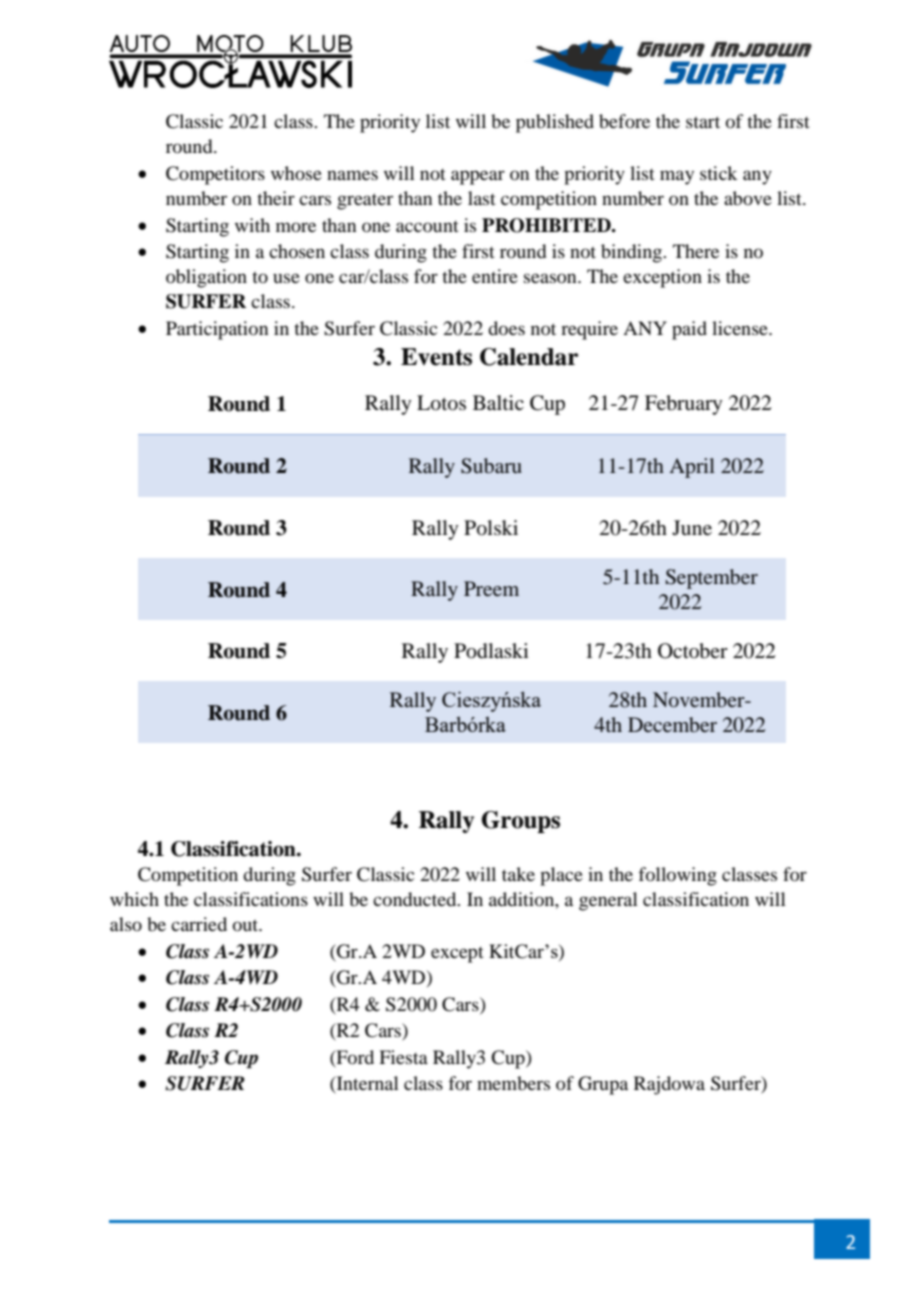 The height and width of the screenshot is (1308, 924). I want to click on Fiesta, so click(403, 1057).
